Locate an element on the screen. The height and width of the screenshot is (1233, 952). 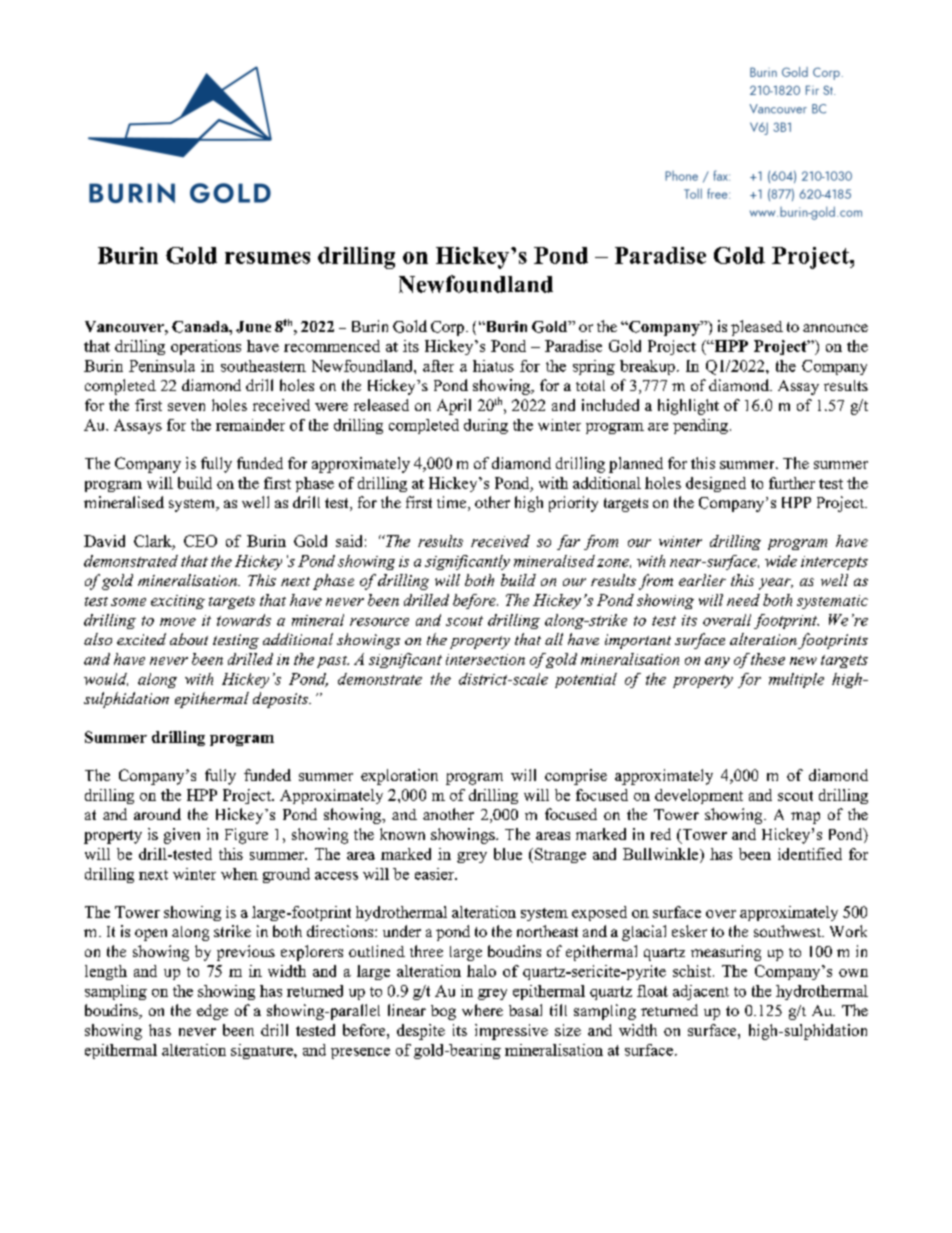
identified is located at coordinates (810, 854).
